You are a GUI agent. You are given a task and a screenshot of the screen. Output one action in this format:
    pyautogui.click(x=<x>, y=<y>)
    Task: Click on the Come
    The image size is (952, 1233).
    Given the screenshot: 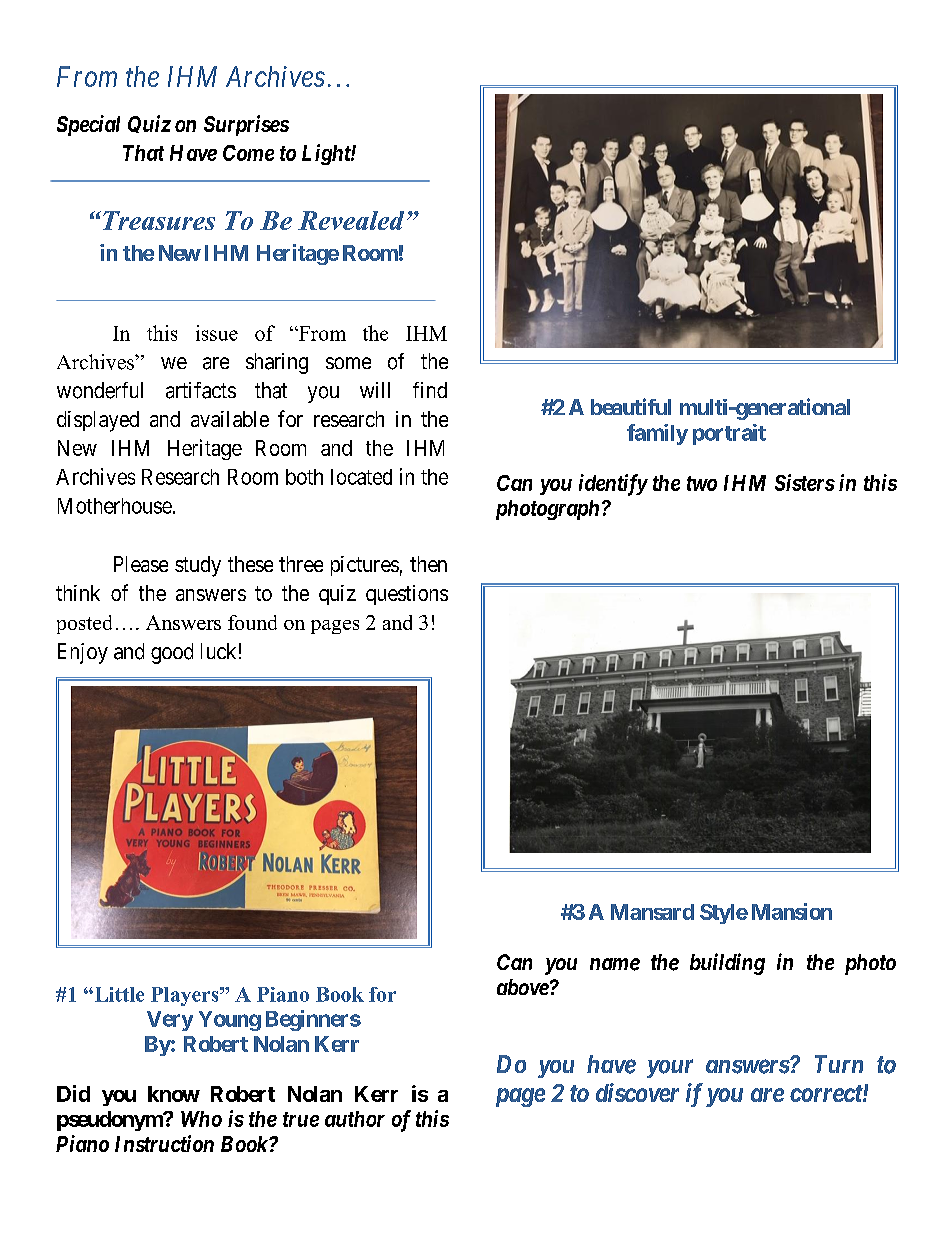 What is the action you would take?
    pyautogui.click(x=248, y=153)
